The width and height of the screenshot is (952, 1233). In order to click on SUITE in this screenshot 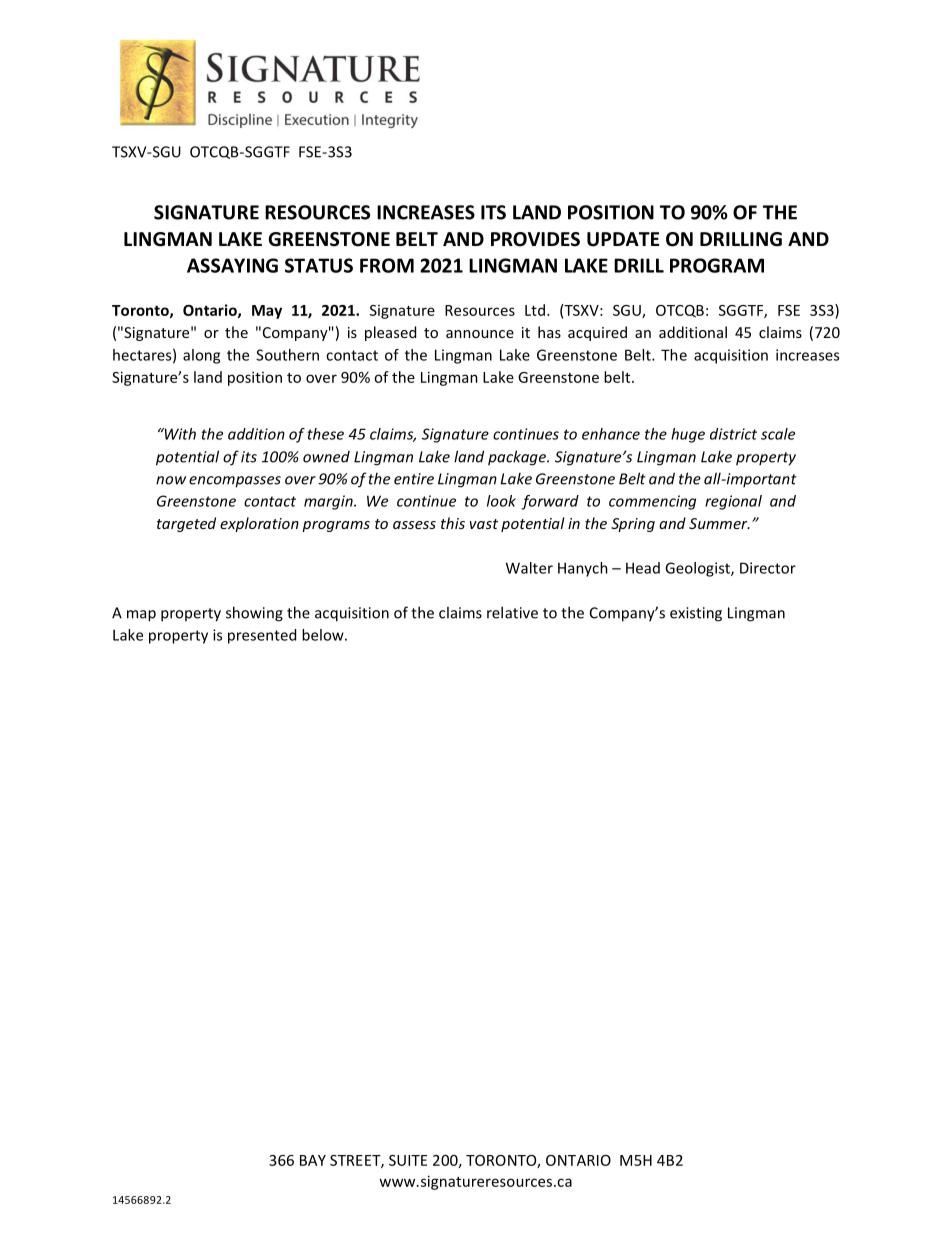, I will do `click(408, 1160)`.
